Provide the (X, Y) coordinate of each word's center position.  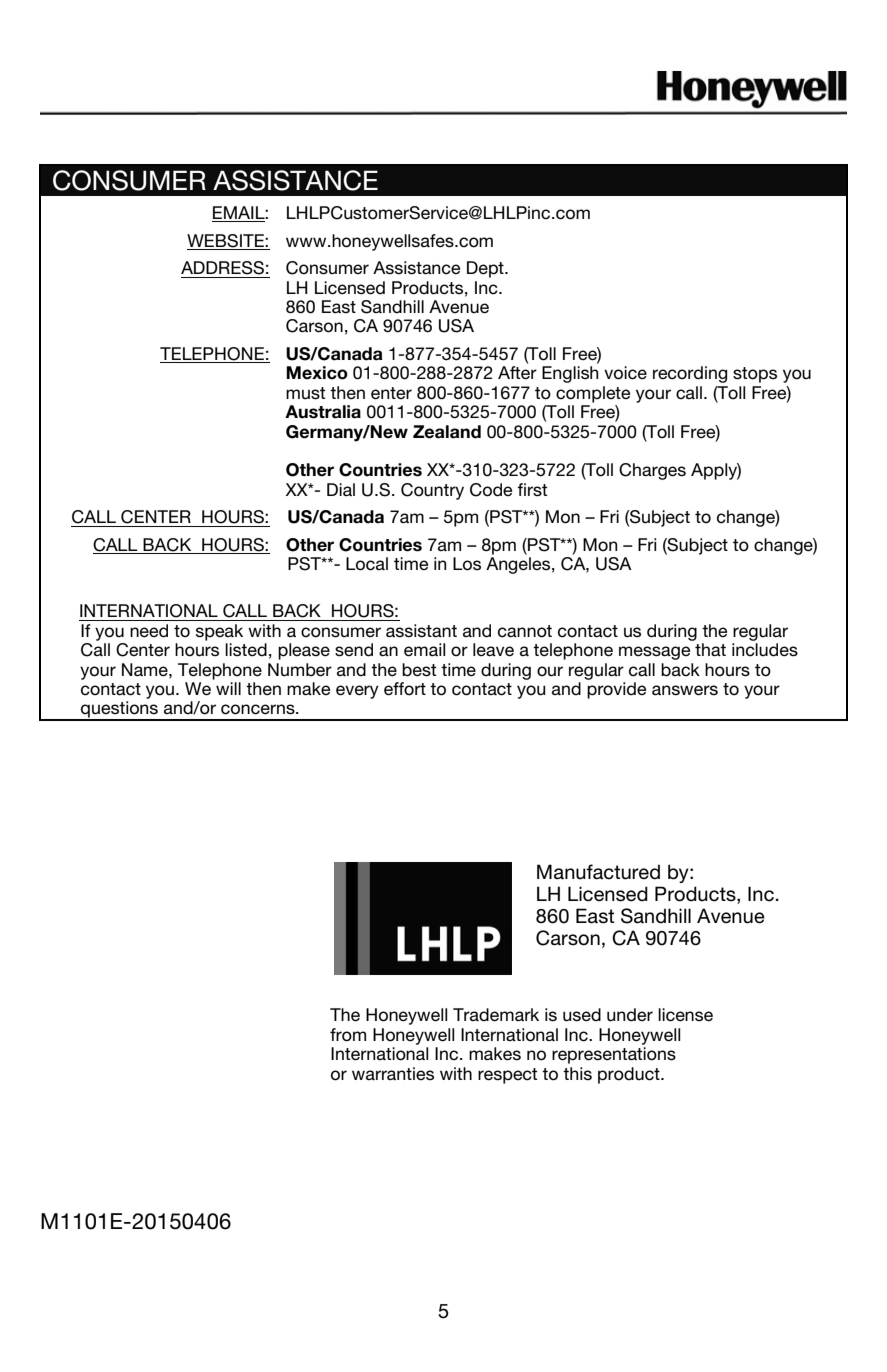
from (348, 1035)
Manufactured (598, 872)
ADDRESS (222, 268)
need (149, 631)
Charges (652, 471)
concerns (259, 709)
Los (467, 564)
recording (690, 374)
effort (405, 689)
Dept (486, 269)
